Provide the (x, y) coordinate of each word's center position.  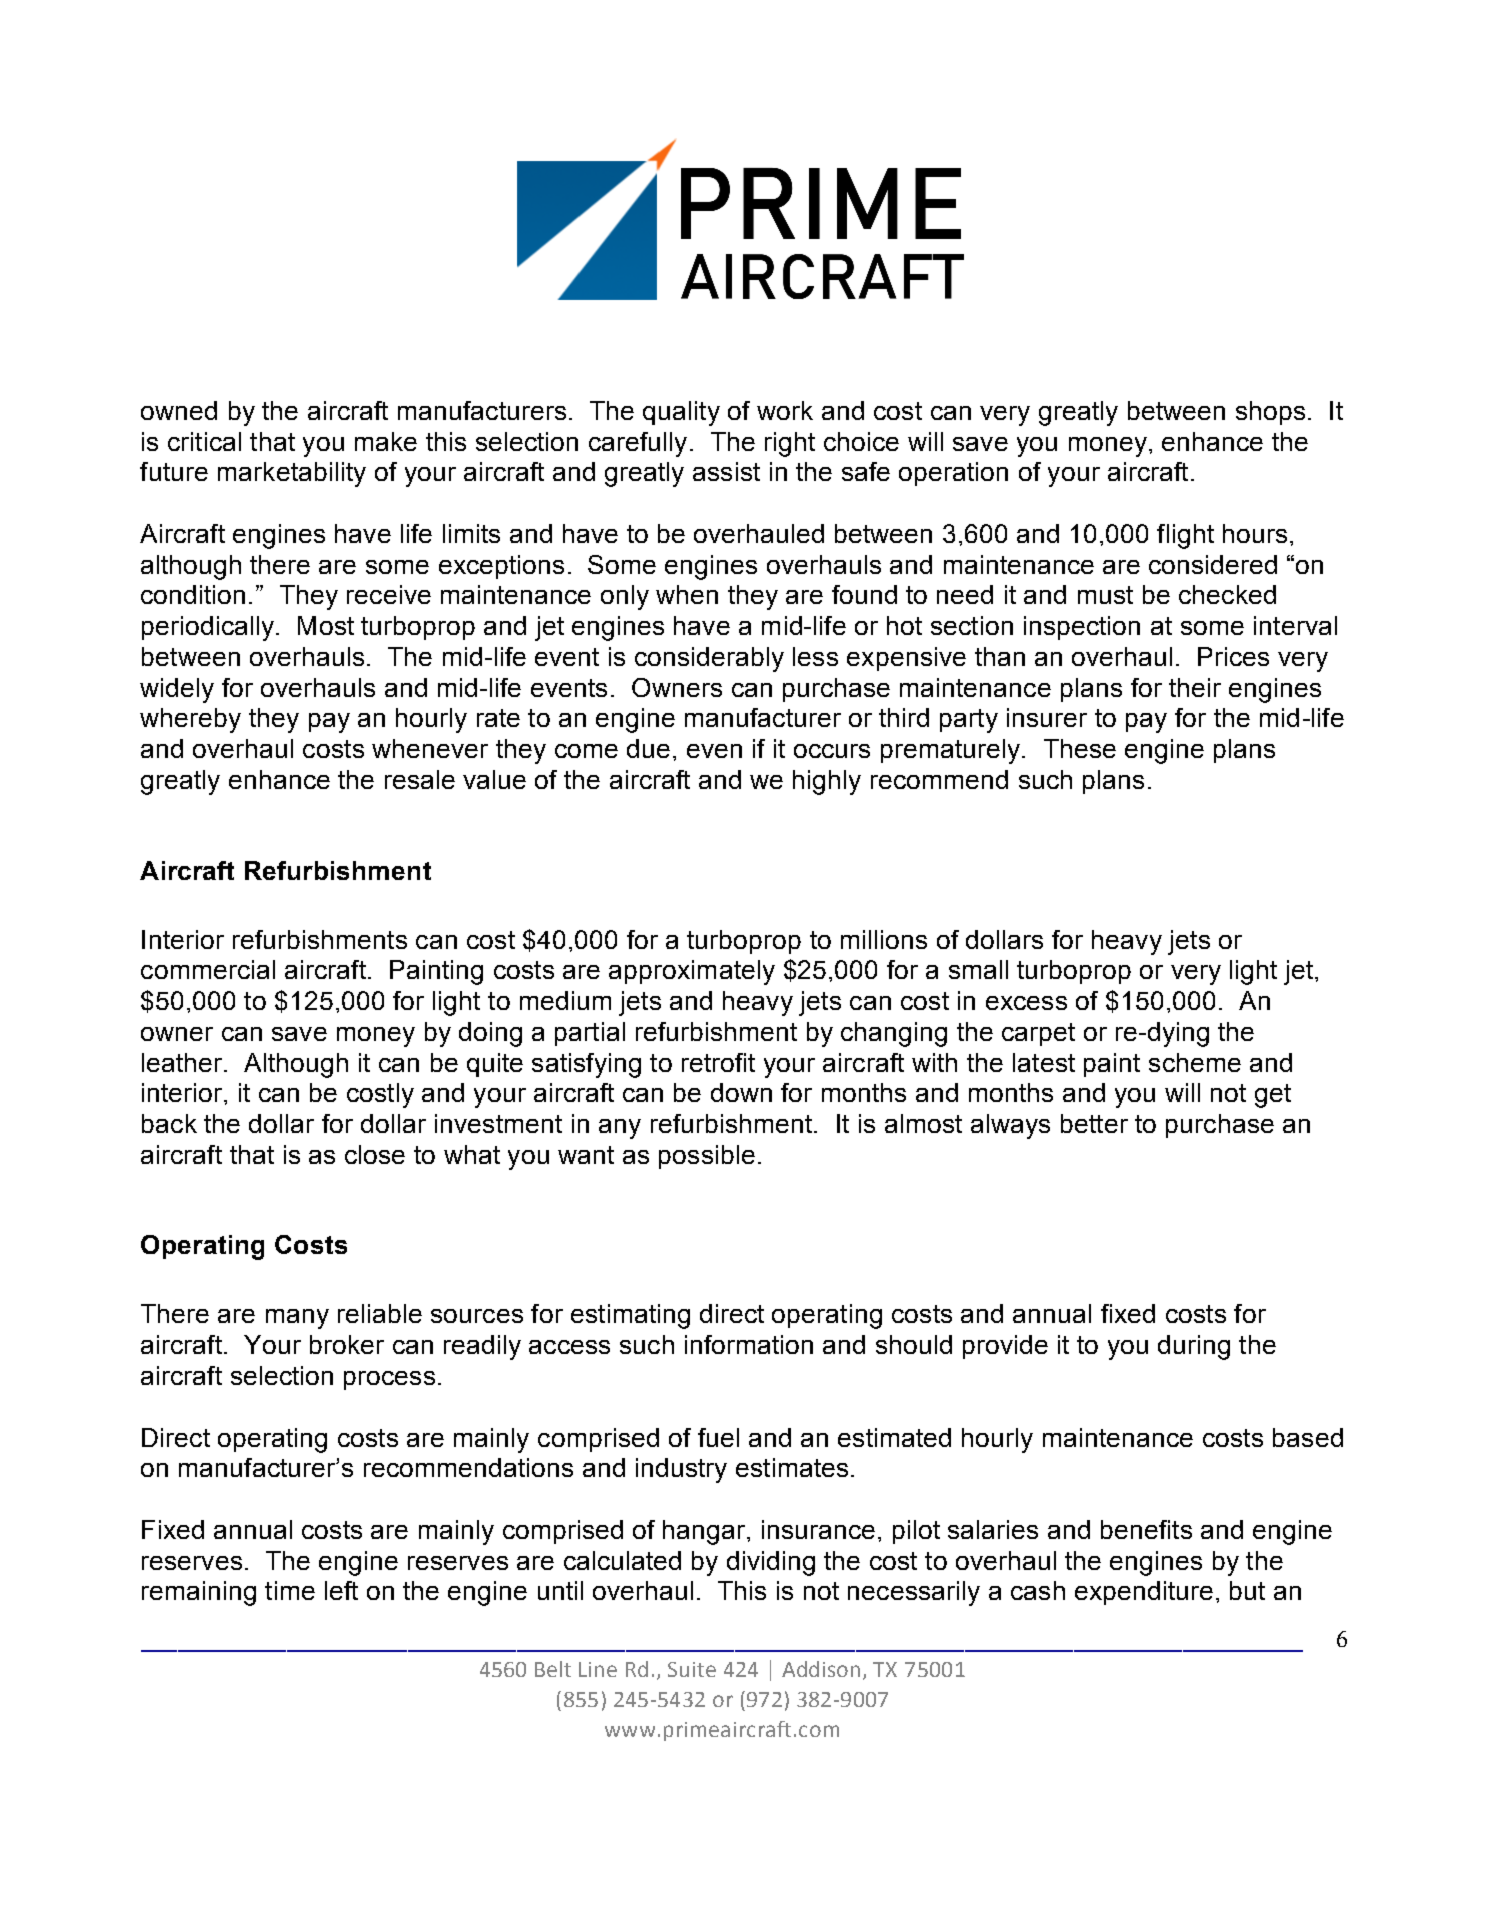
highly (827, 782)
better (1094, 1123)
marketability (292, 474)
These (1080, 748)
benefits (1146, 1529)
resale (420, 779)
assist (726, 471)
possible (707, 1157)
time (290, 1590)
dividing (771, 1563)
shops (1270, 413)
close (375, 1154)
